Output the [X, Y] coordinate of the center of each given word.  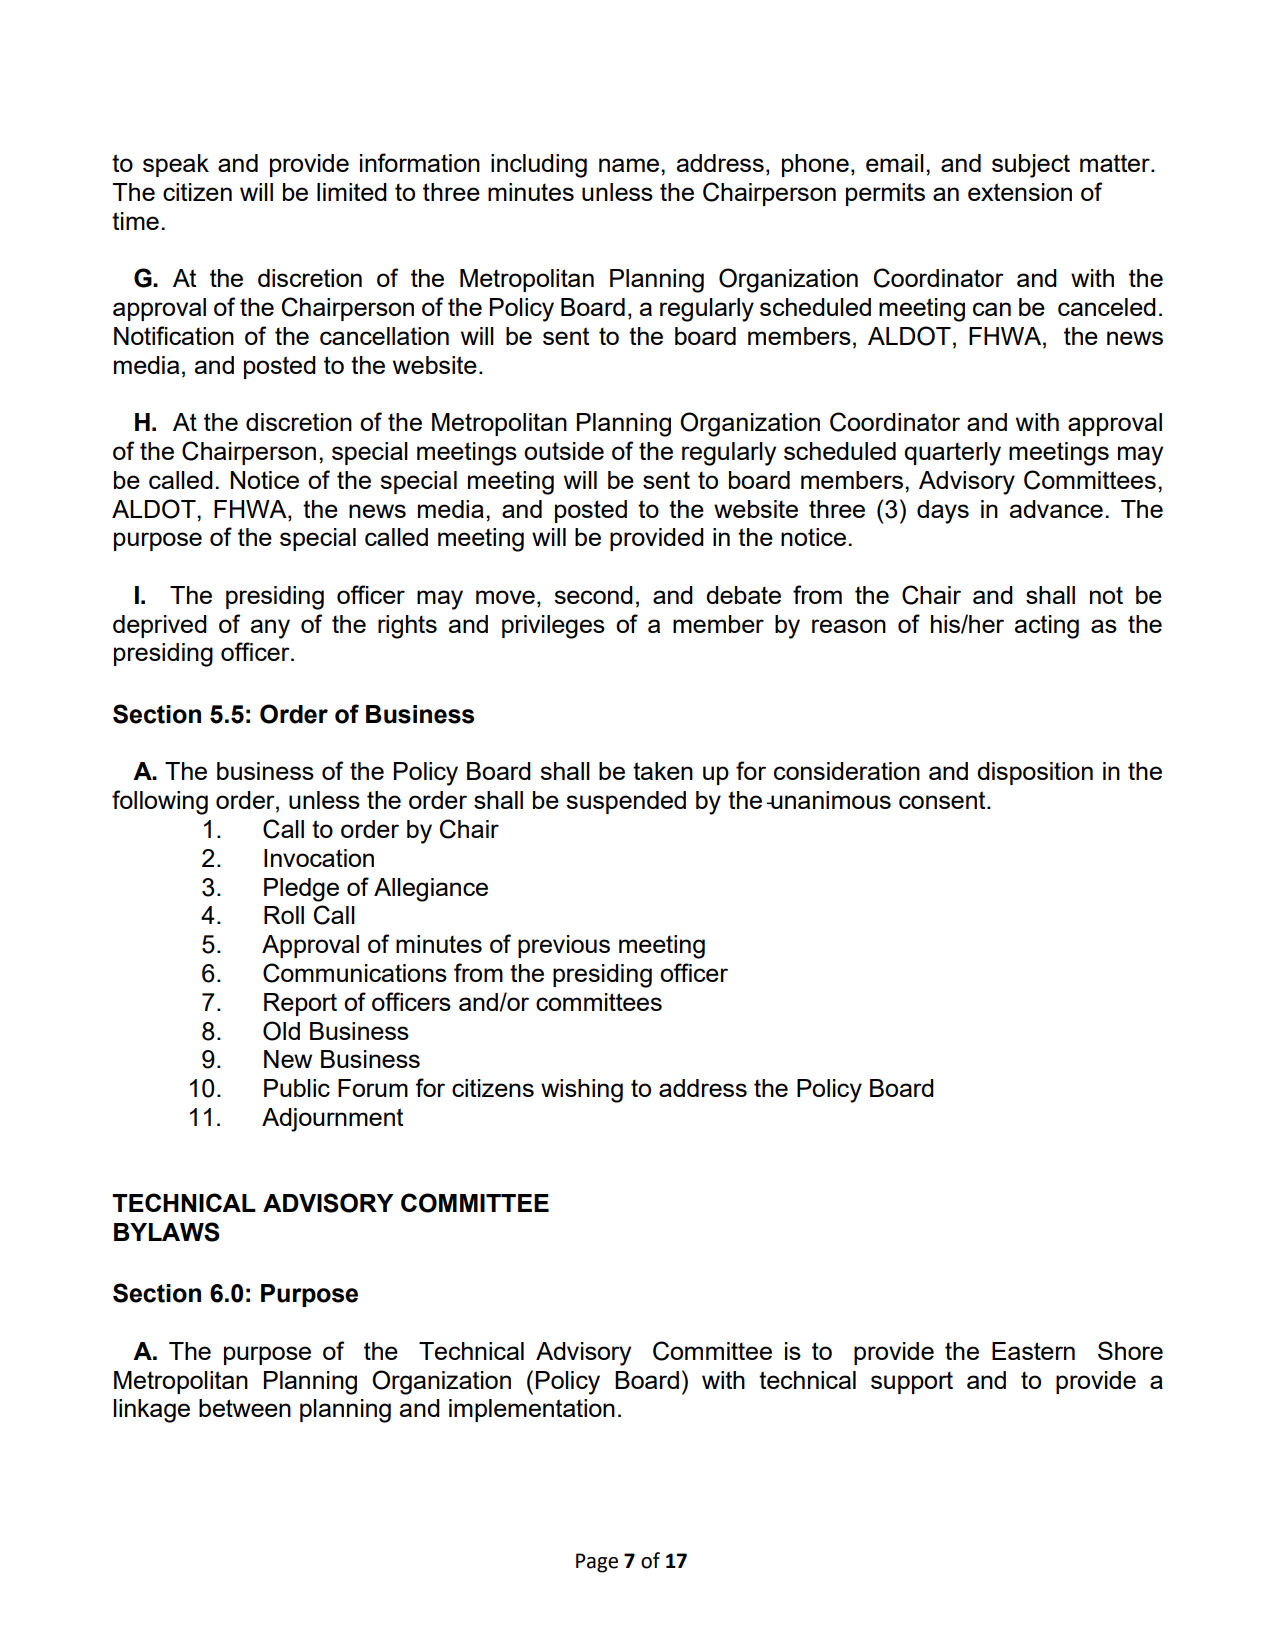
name [630, 165]
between [245, 1408]
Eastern [1033, 1351]
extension [1020, 192]
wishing [582, 1091]
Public [297, 1088]
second [593, 595]
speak [176, 165]
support [912, 1382]
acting [1047, 627]
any [270, 629]
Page [597, 1563]
